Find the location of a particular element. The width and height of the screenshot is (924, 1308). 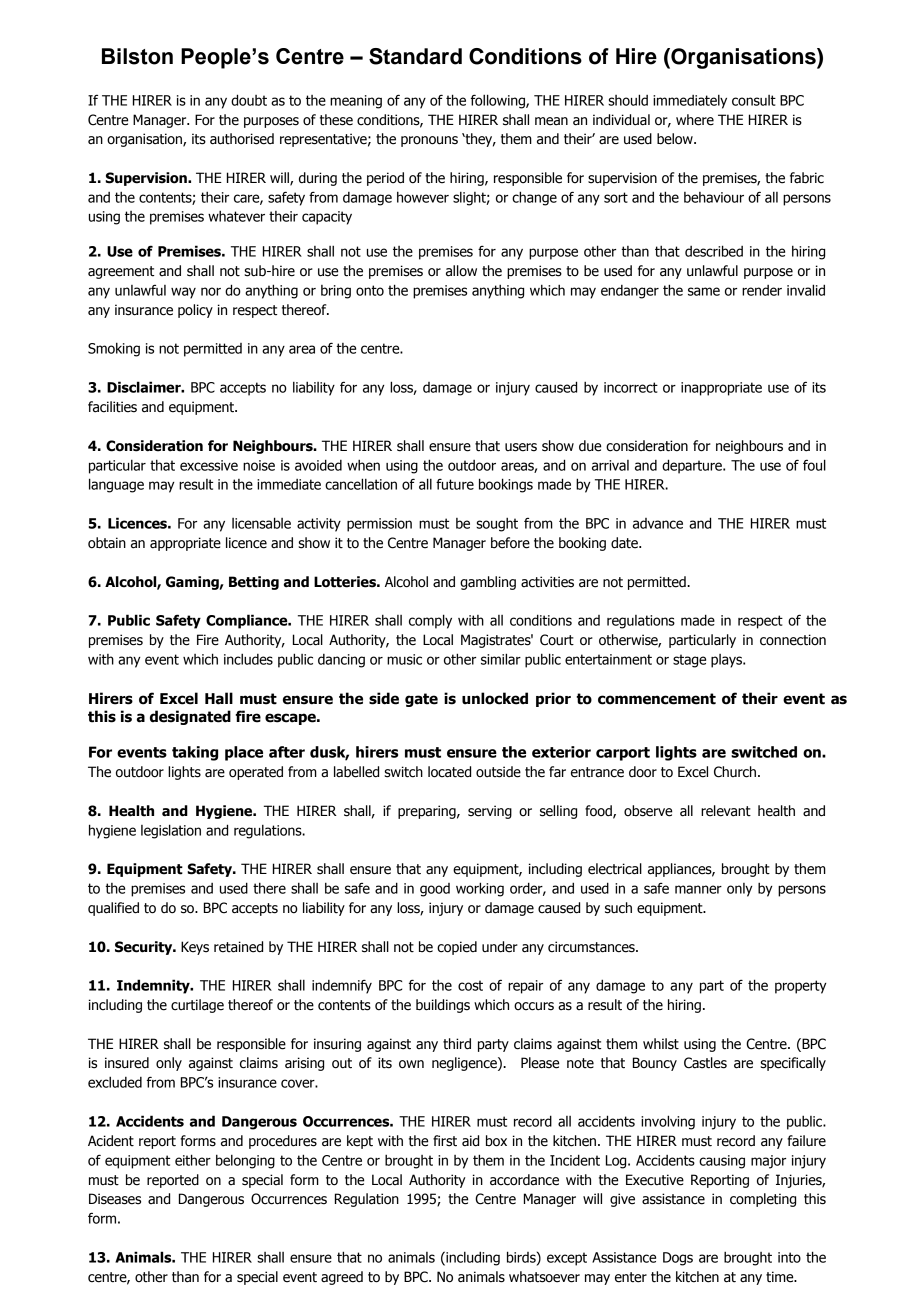

working is located at coordinates (480, 889).
